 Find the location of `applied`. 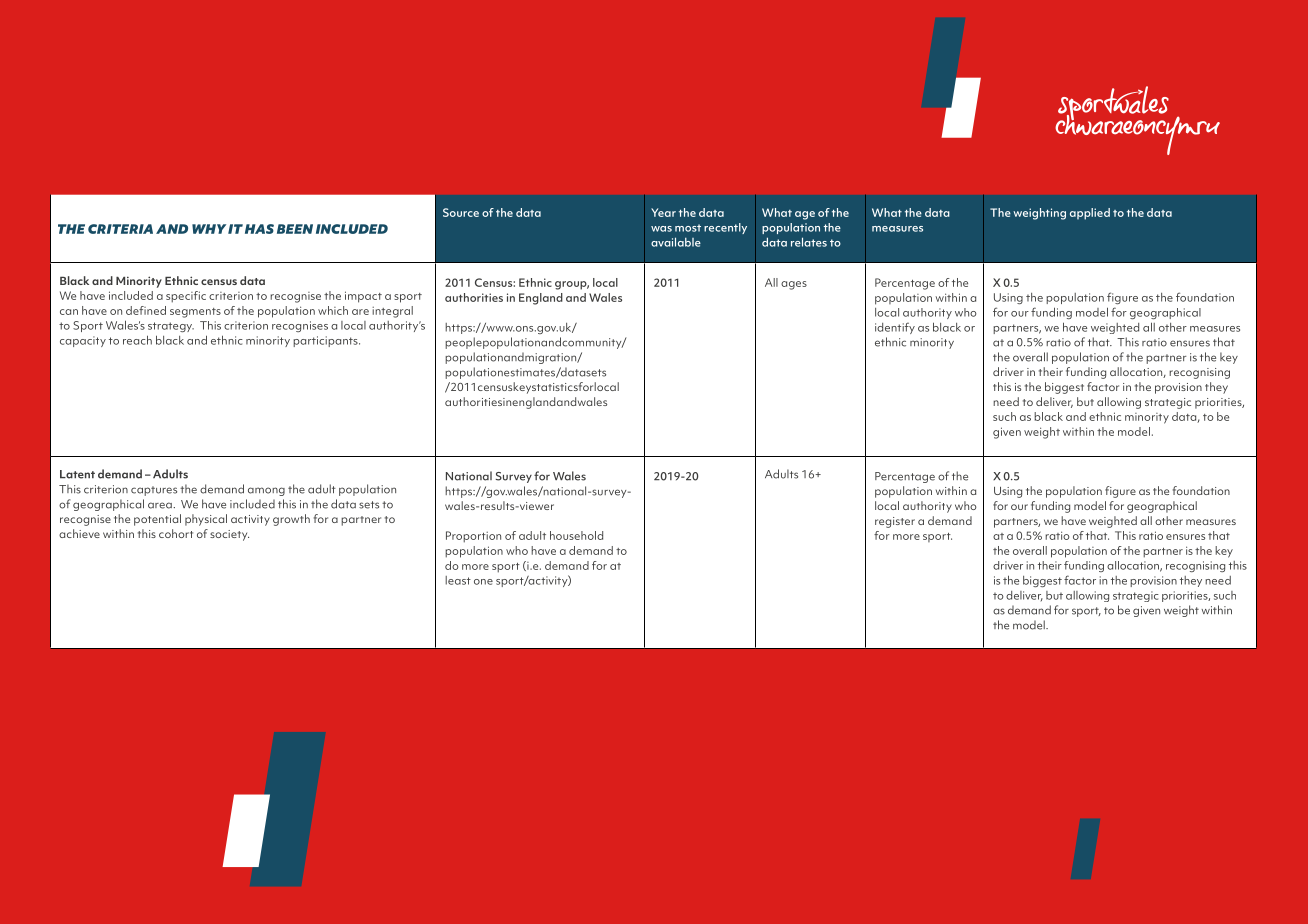

applied is located at coordinates (1090, 214).
